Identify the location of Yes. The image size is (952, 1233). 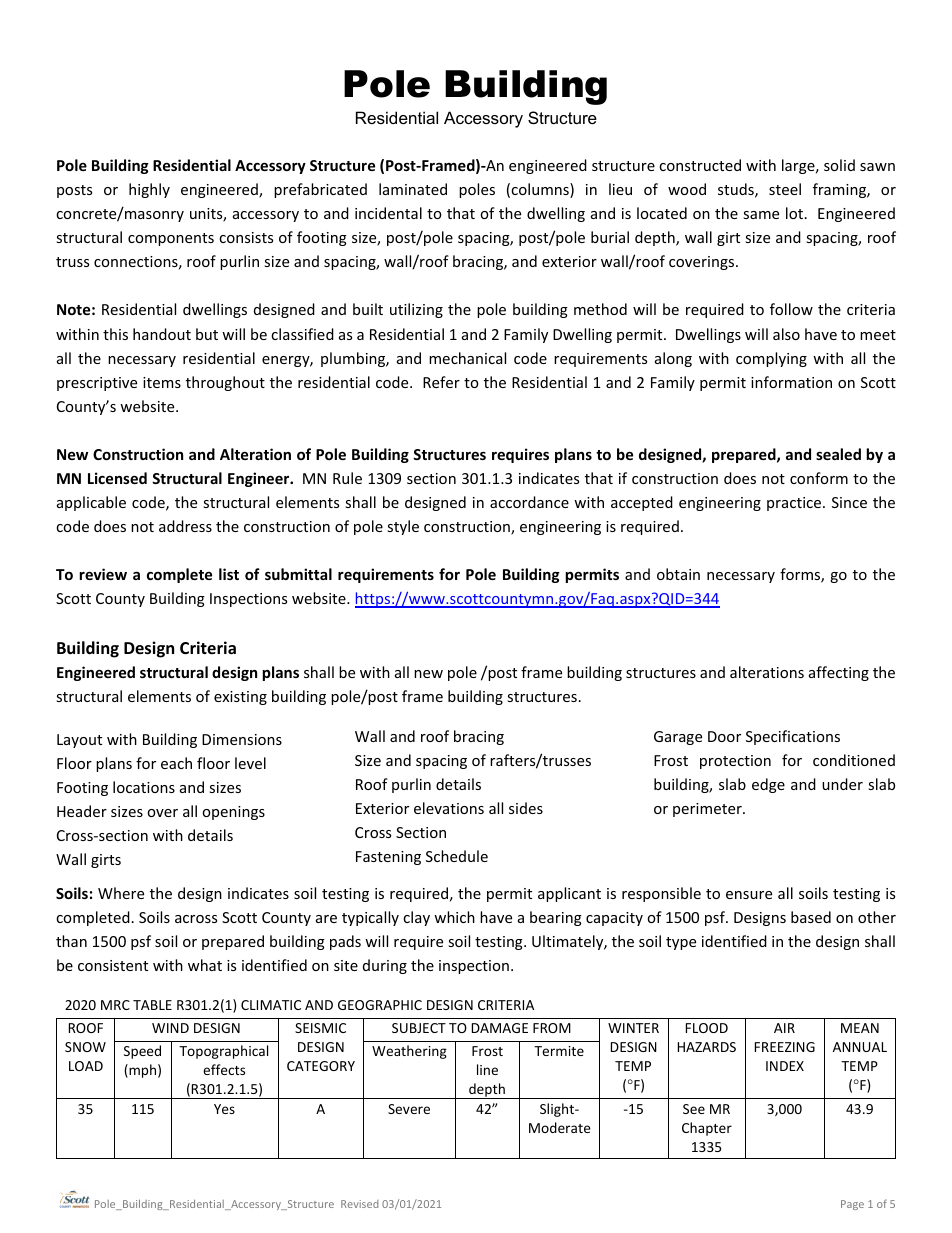
(224, 1109).
